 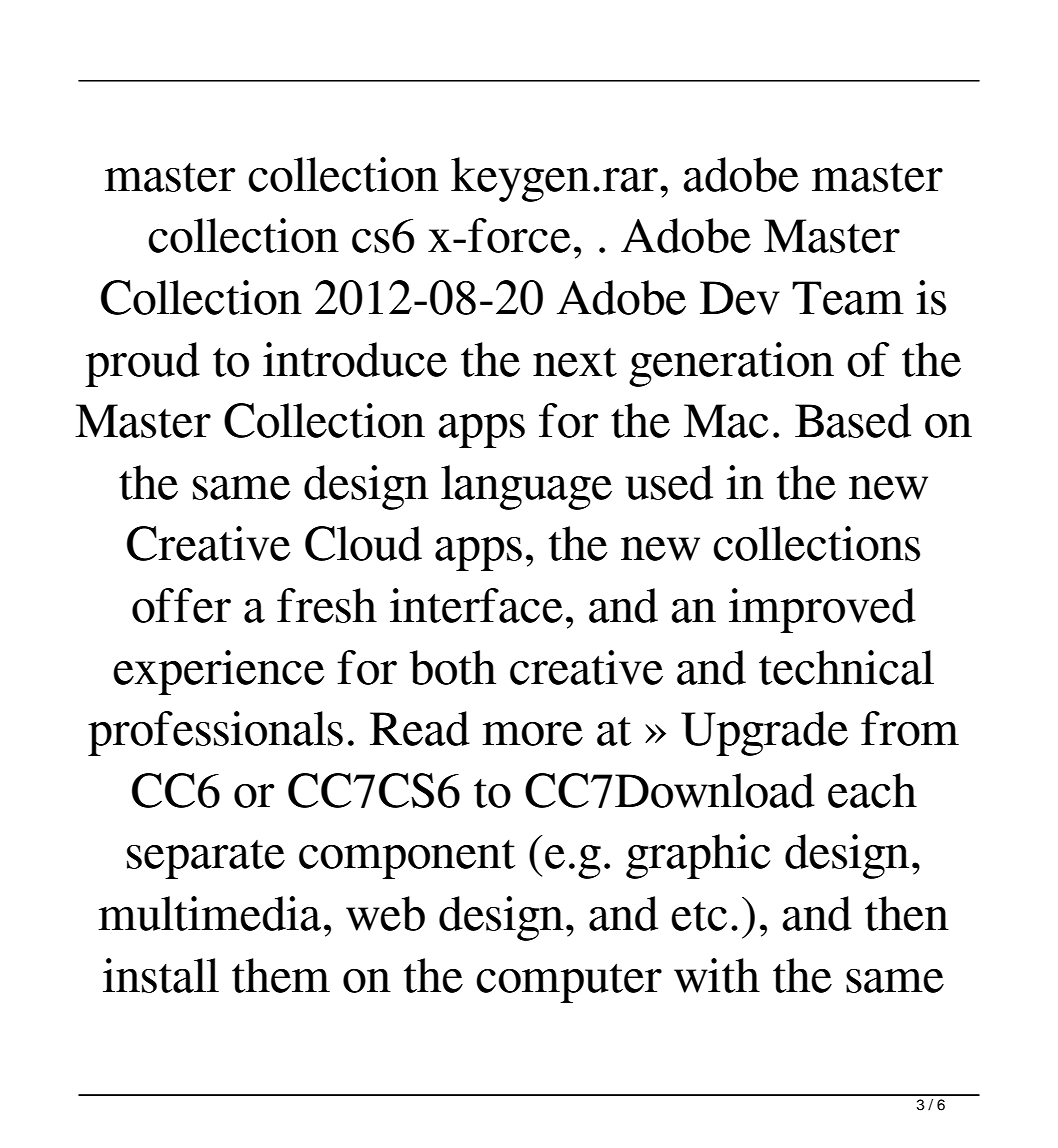 What do you see at coordinates (569, 983) in the screenshot?
I see `computer` at bounding box center [569, 983].
